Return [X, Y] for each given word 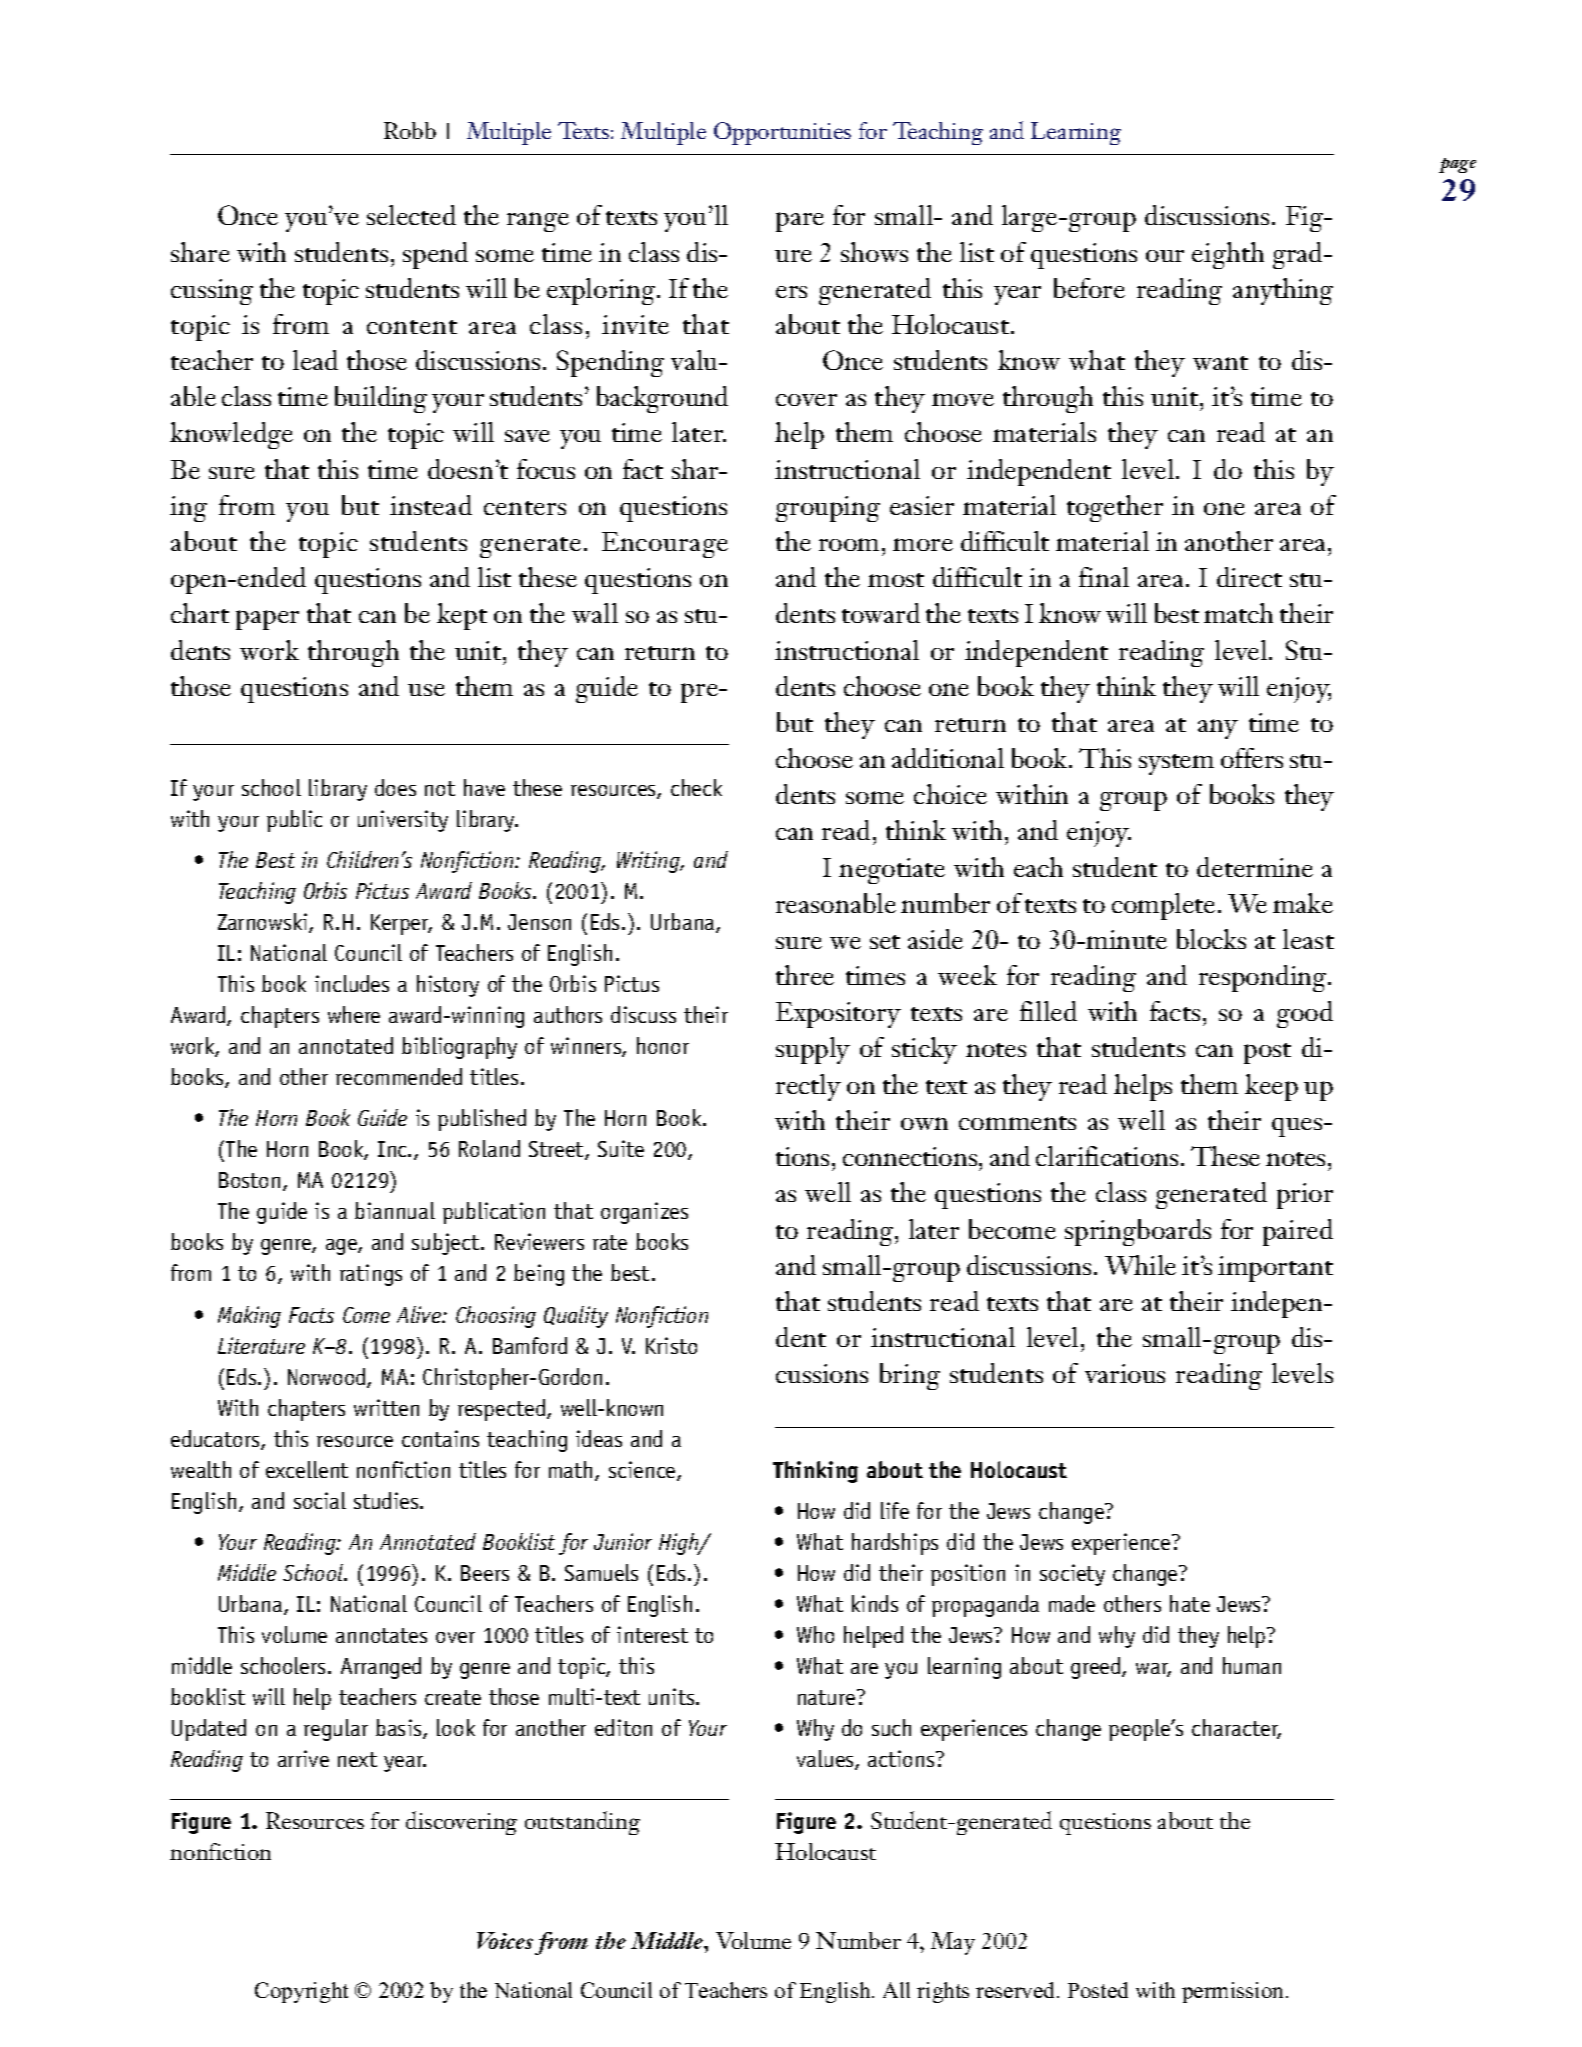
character [1236, 1729]
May [953, 1943]
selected [411, 215]
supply [813, 1050]
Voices [505, 1940]
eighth [1228, 255]
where [354, 1014]
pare [800, 222]
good [1305, 1014]
